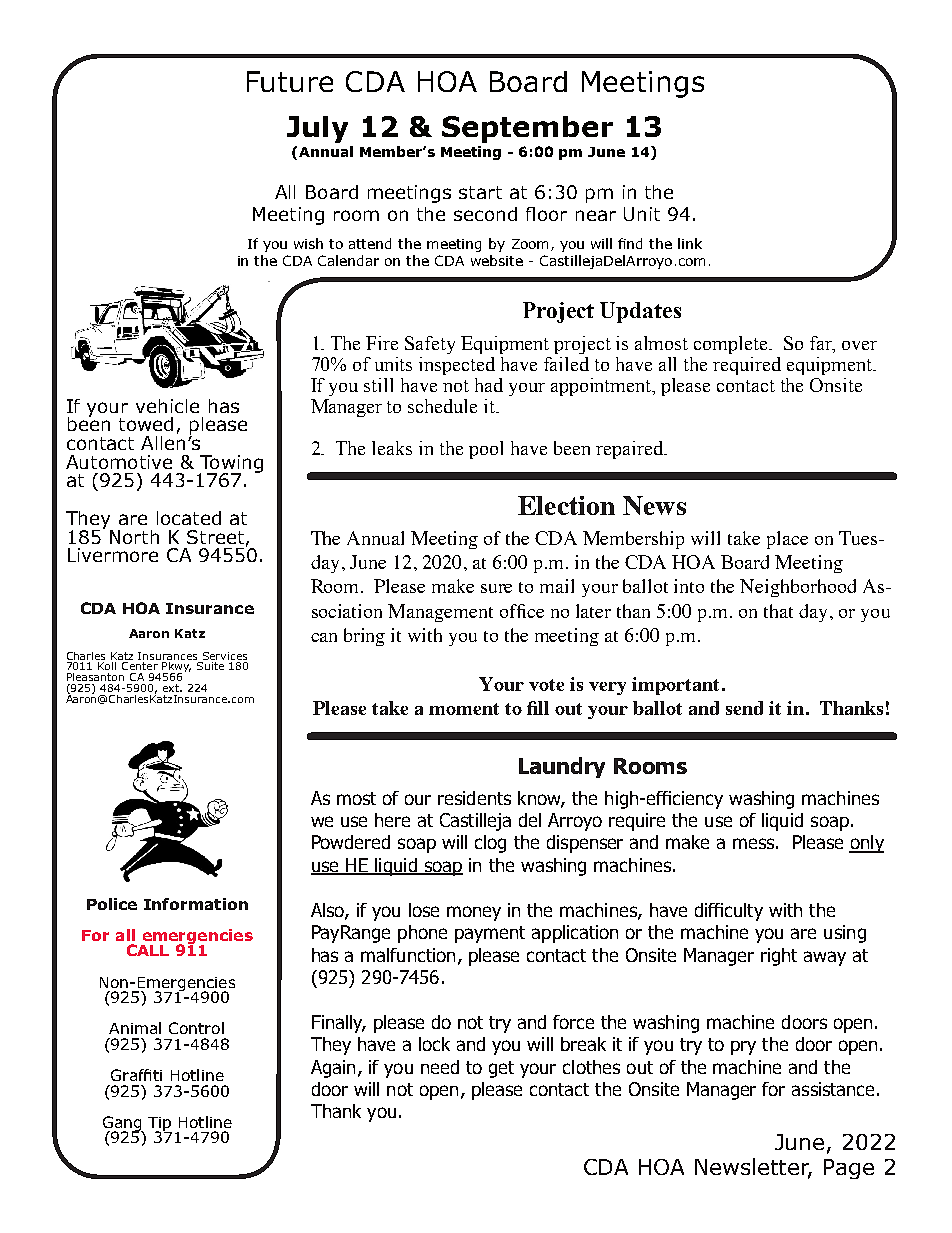 Image resolution: width=952 pixels, height=1233 pixels. Describe the element at coordinates (474, 798) in the page. I see `residents` at that location.
